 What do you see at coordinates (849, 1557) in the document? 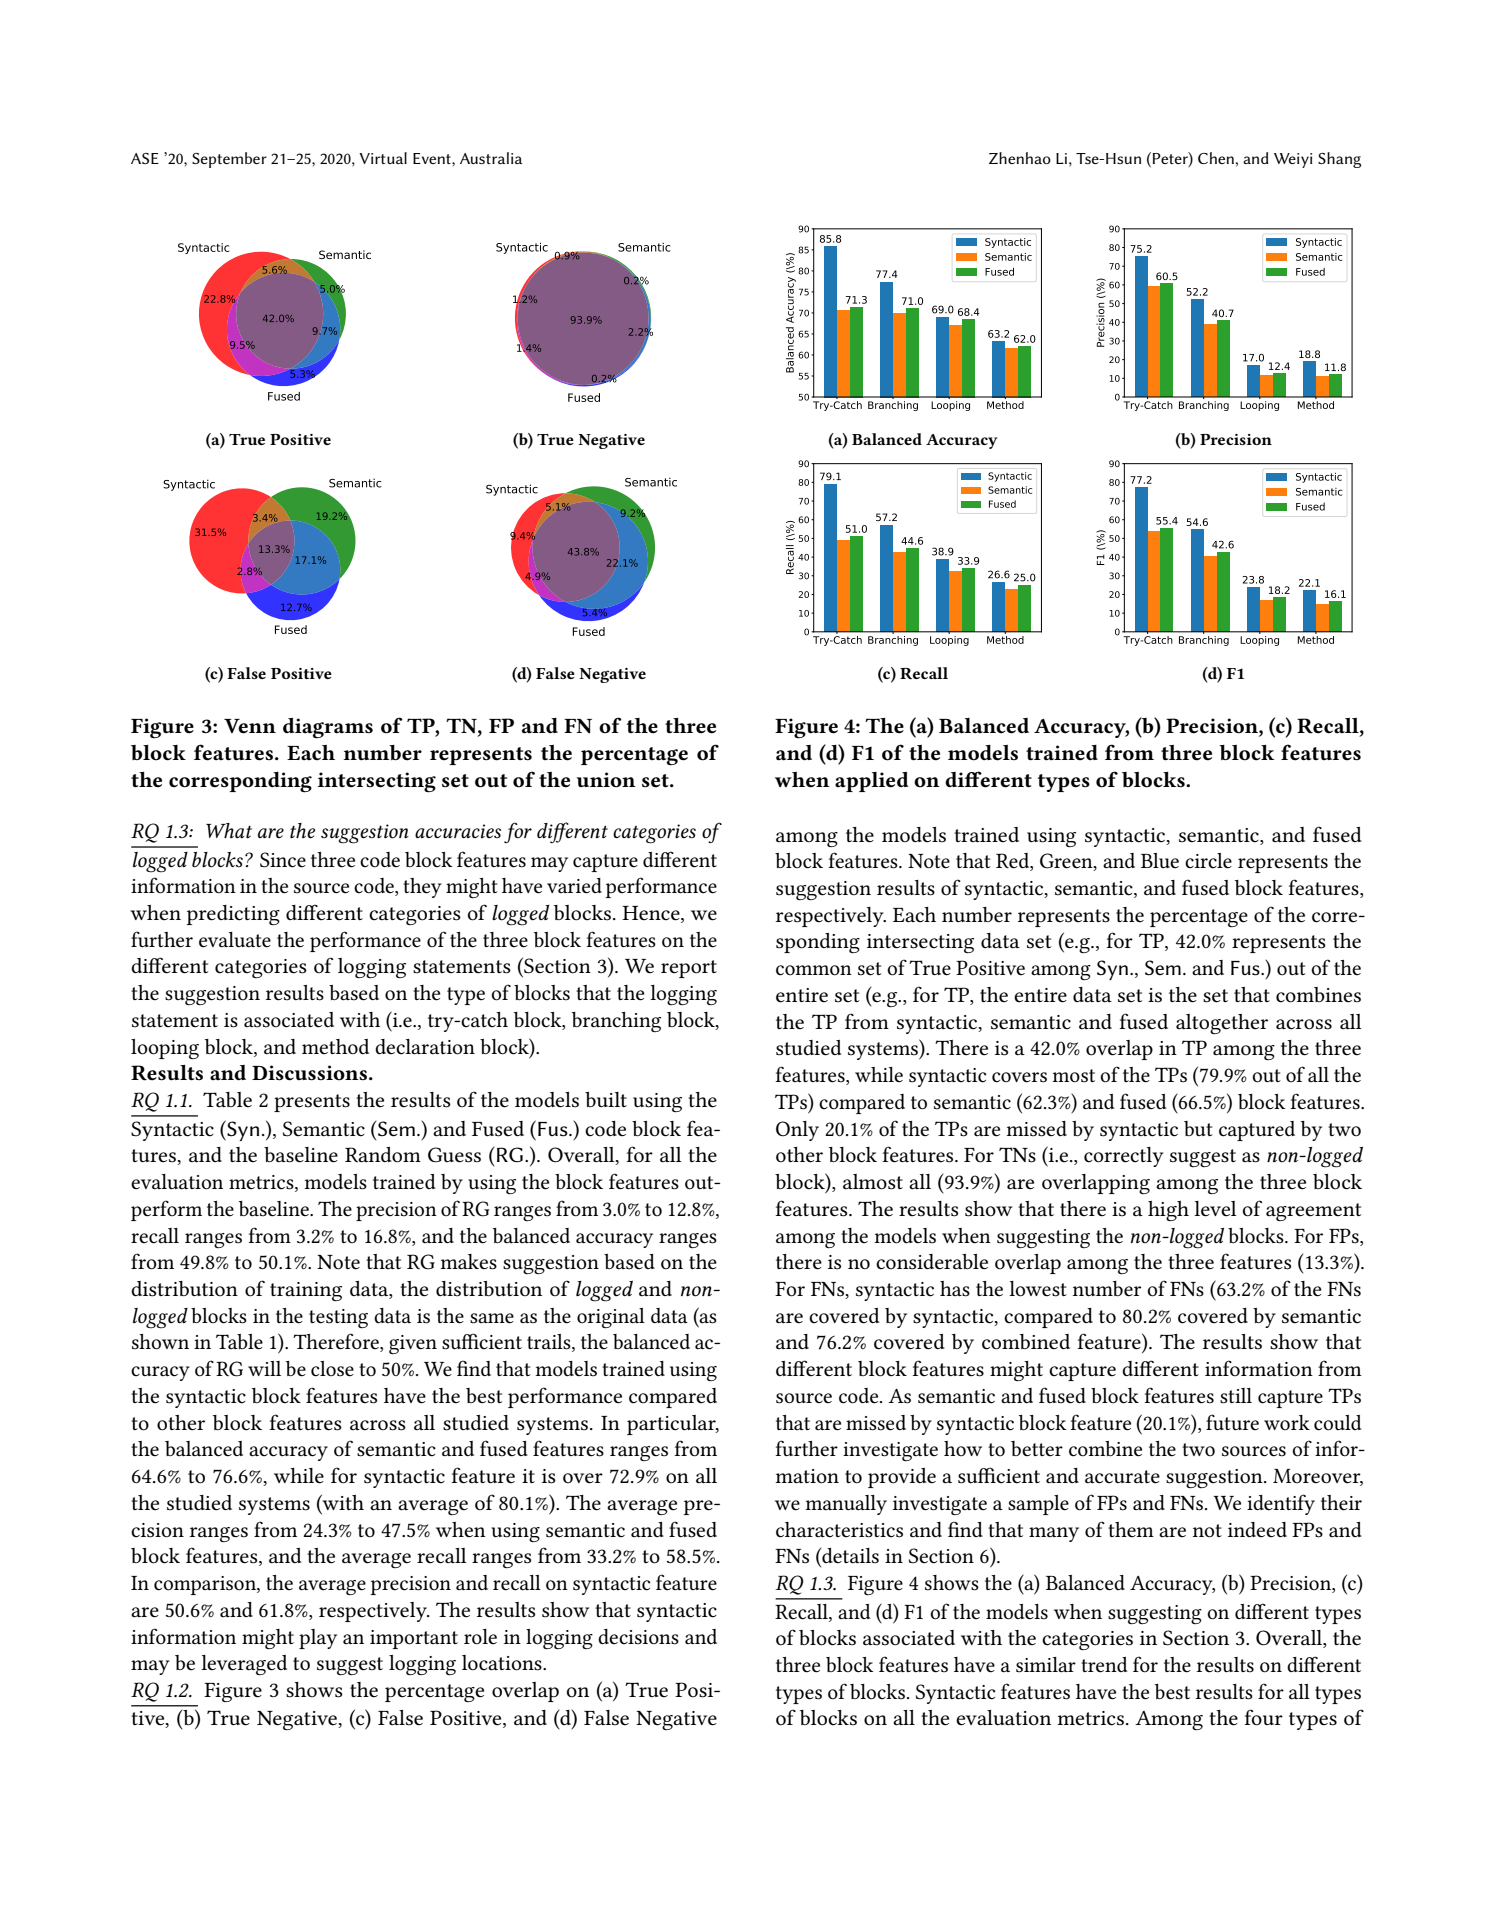
I see `details` at bounding box center [849, 1557].
